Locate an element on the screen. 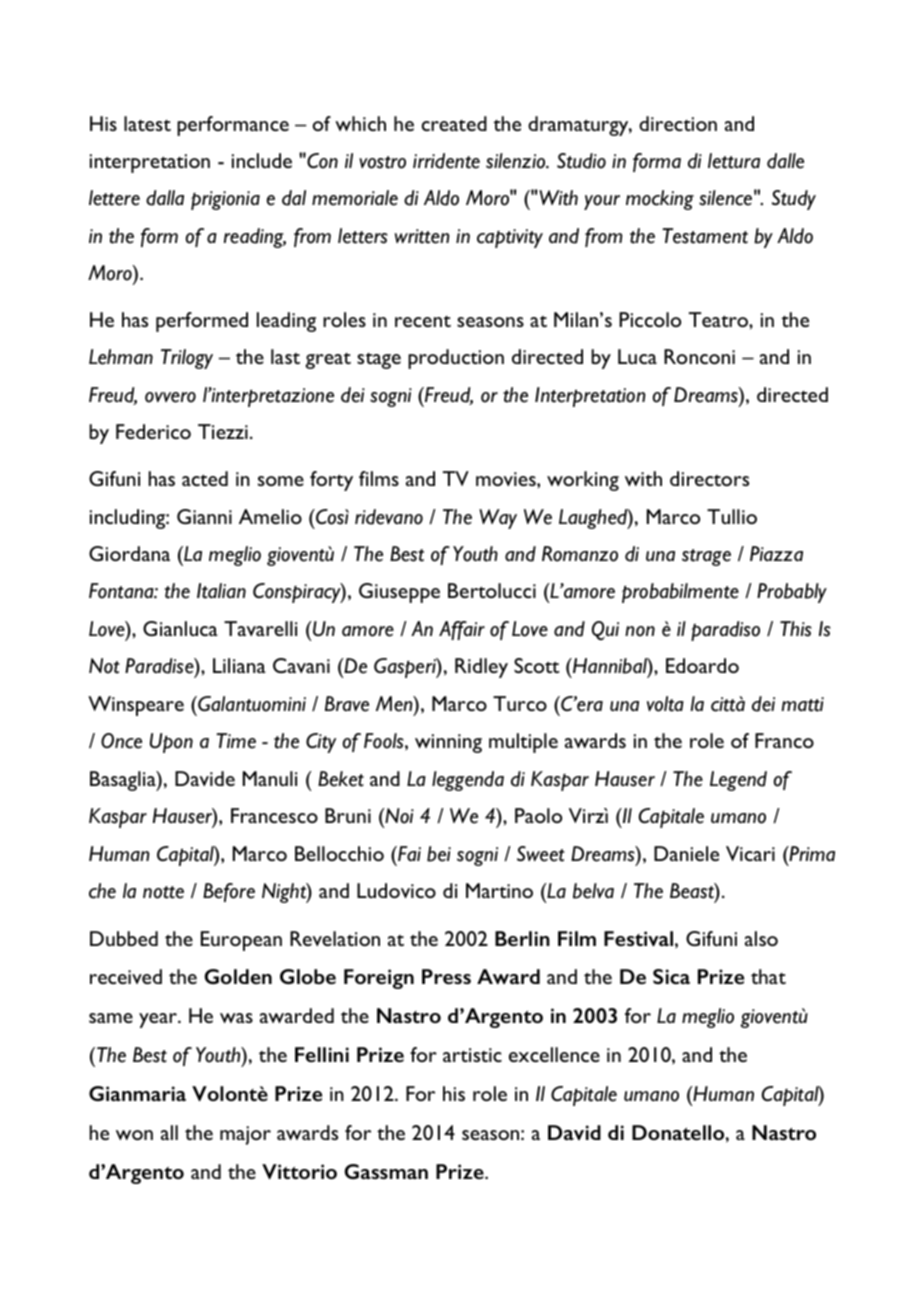  created is located at coordinates (454, 123).
